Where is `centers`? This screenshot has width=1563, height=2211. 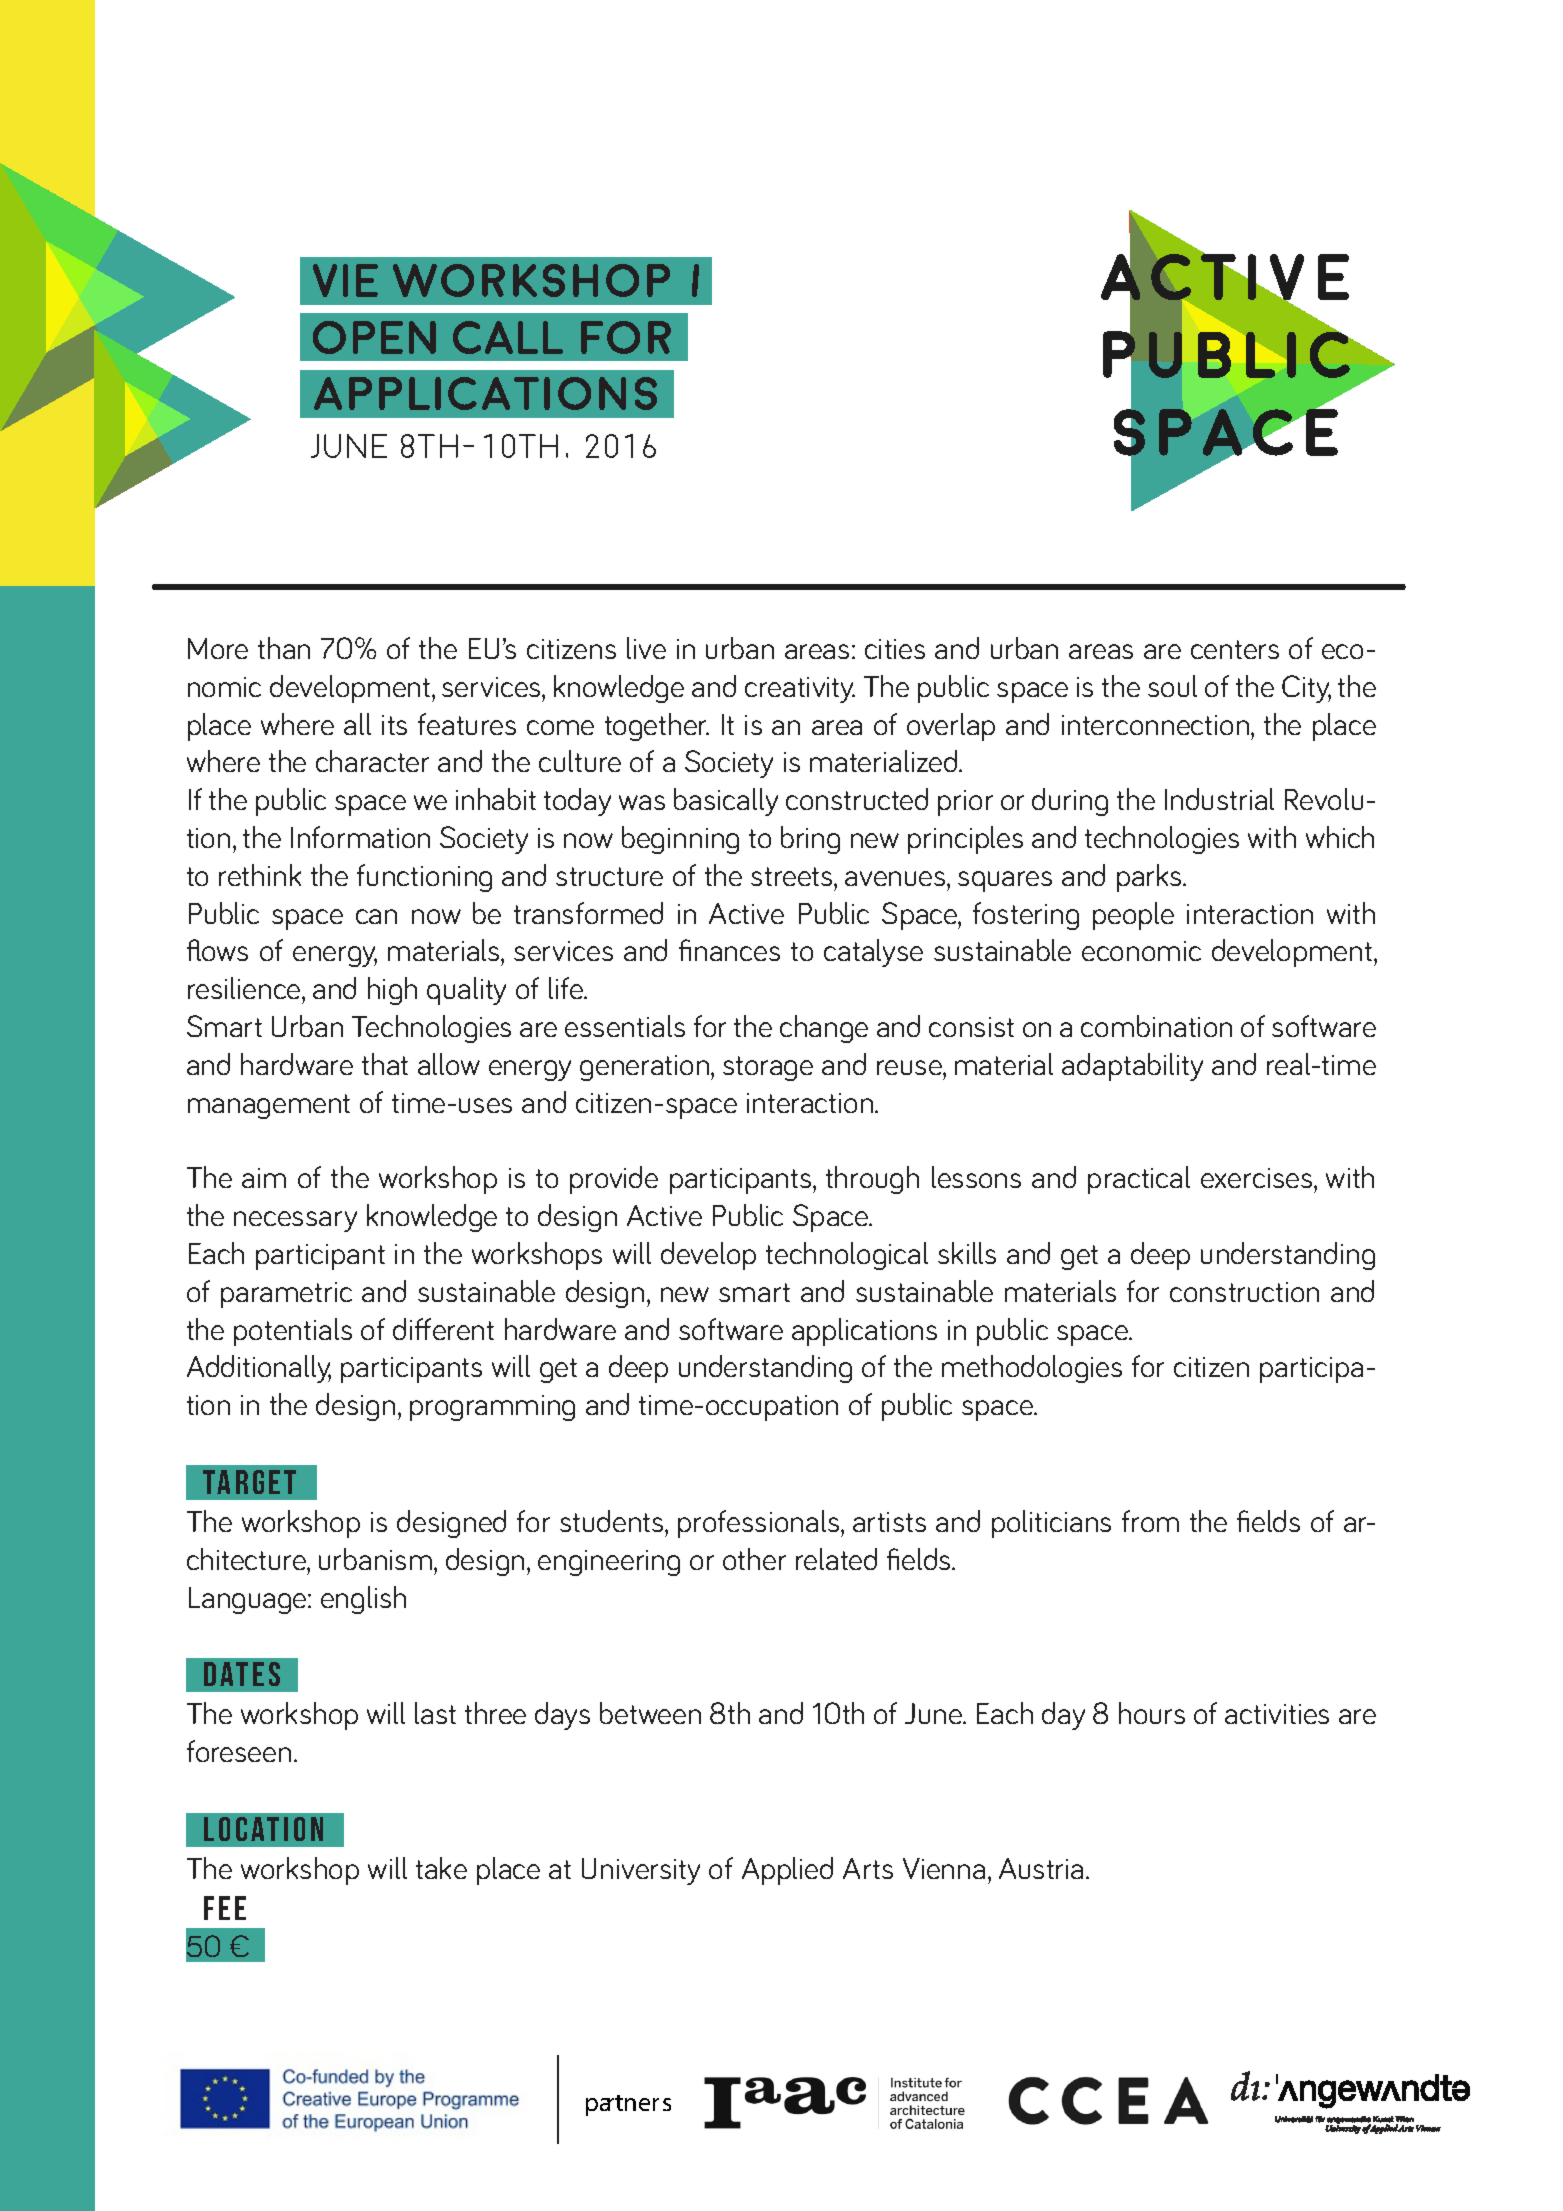 centers is located at coordinates (1235, 649).
